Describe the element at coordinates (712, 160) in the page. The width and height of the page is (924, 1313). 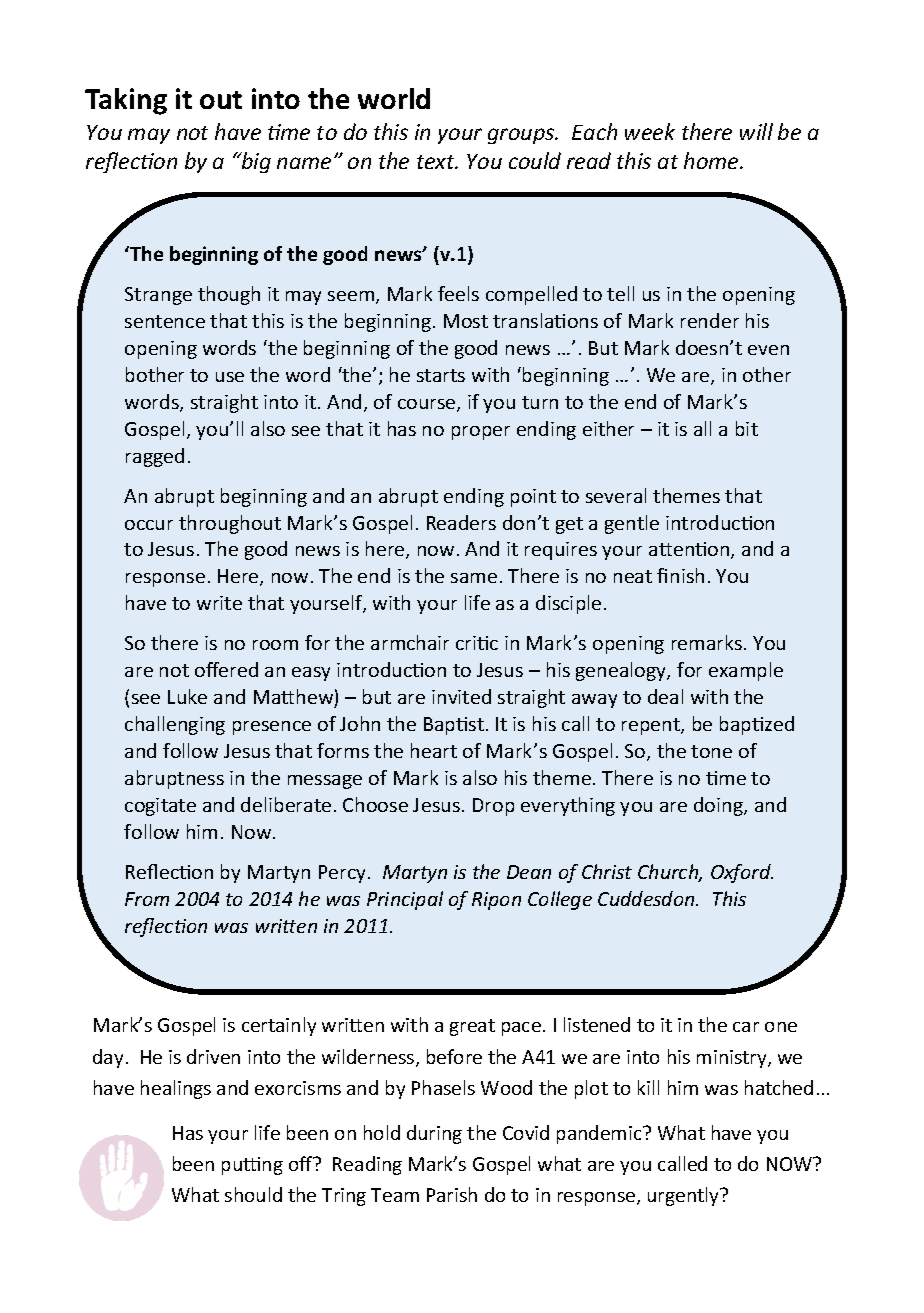
I see `home` at that location.
